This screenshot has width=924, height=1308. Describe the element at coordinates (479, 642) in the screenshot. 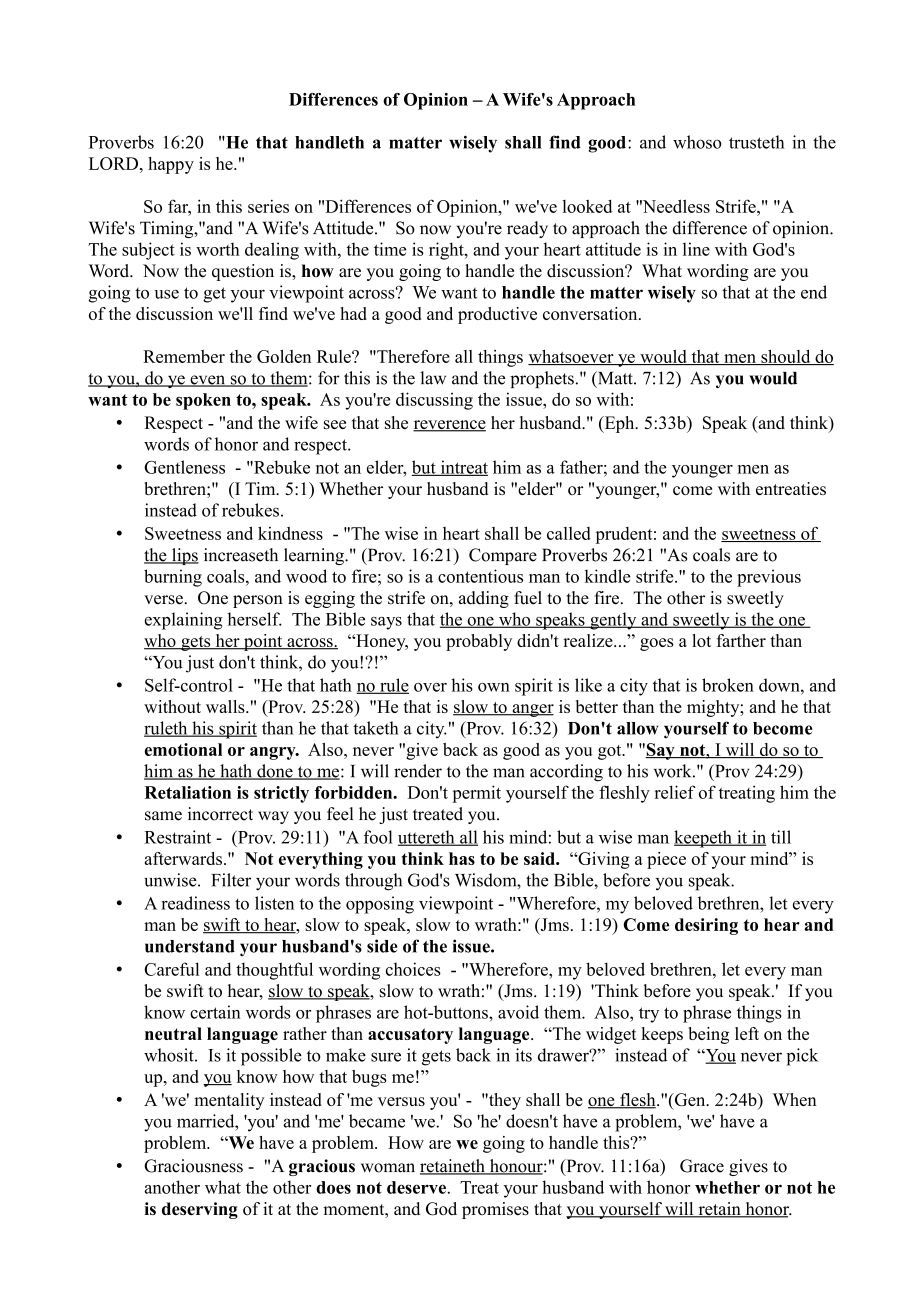

I see `probably` at that location.
